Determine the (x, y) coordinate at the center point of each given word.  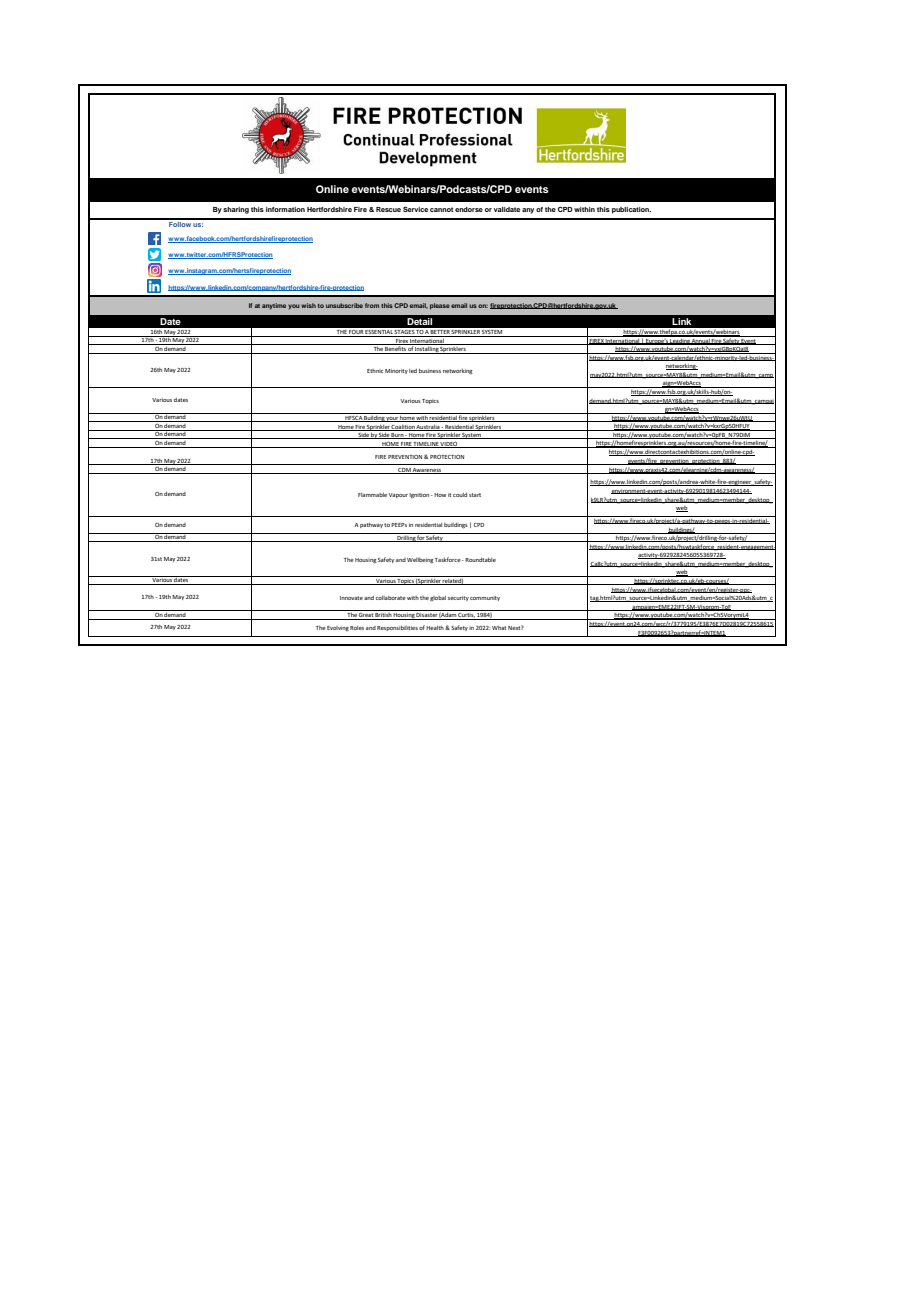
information (285, 209)
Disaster (427, 616)
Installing (427, 350)
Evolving (338, 628)
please (440, 306)
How (440, 495)
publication (631, 210)
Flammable (372, 495)
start (475, 495)
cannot (441, 209)
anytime (274, 306)
